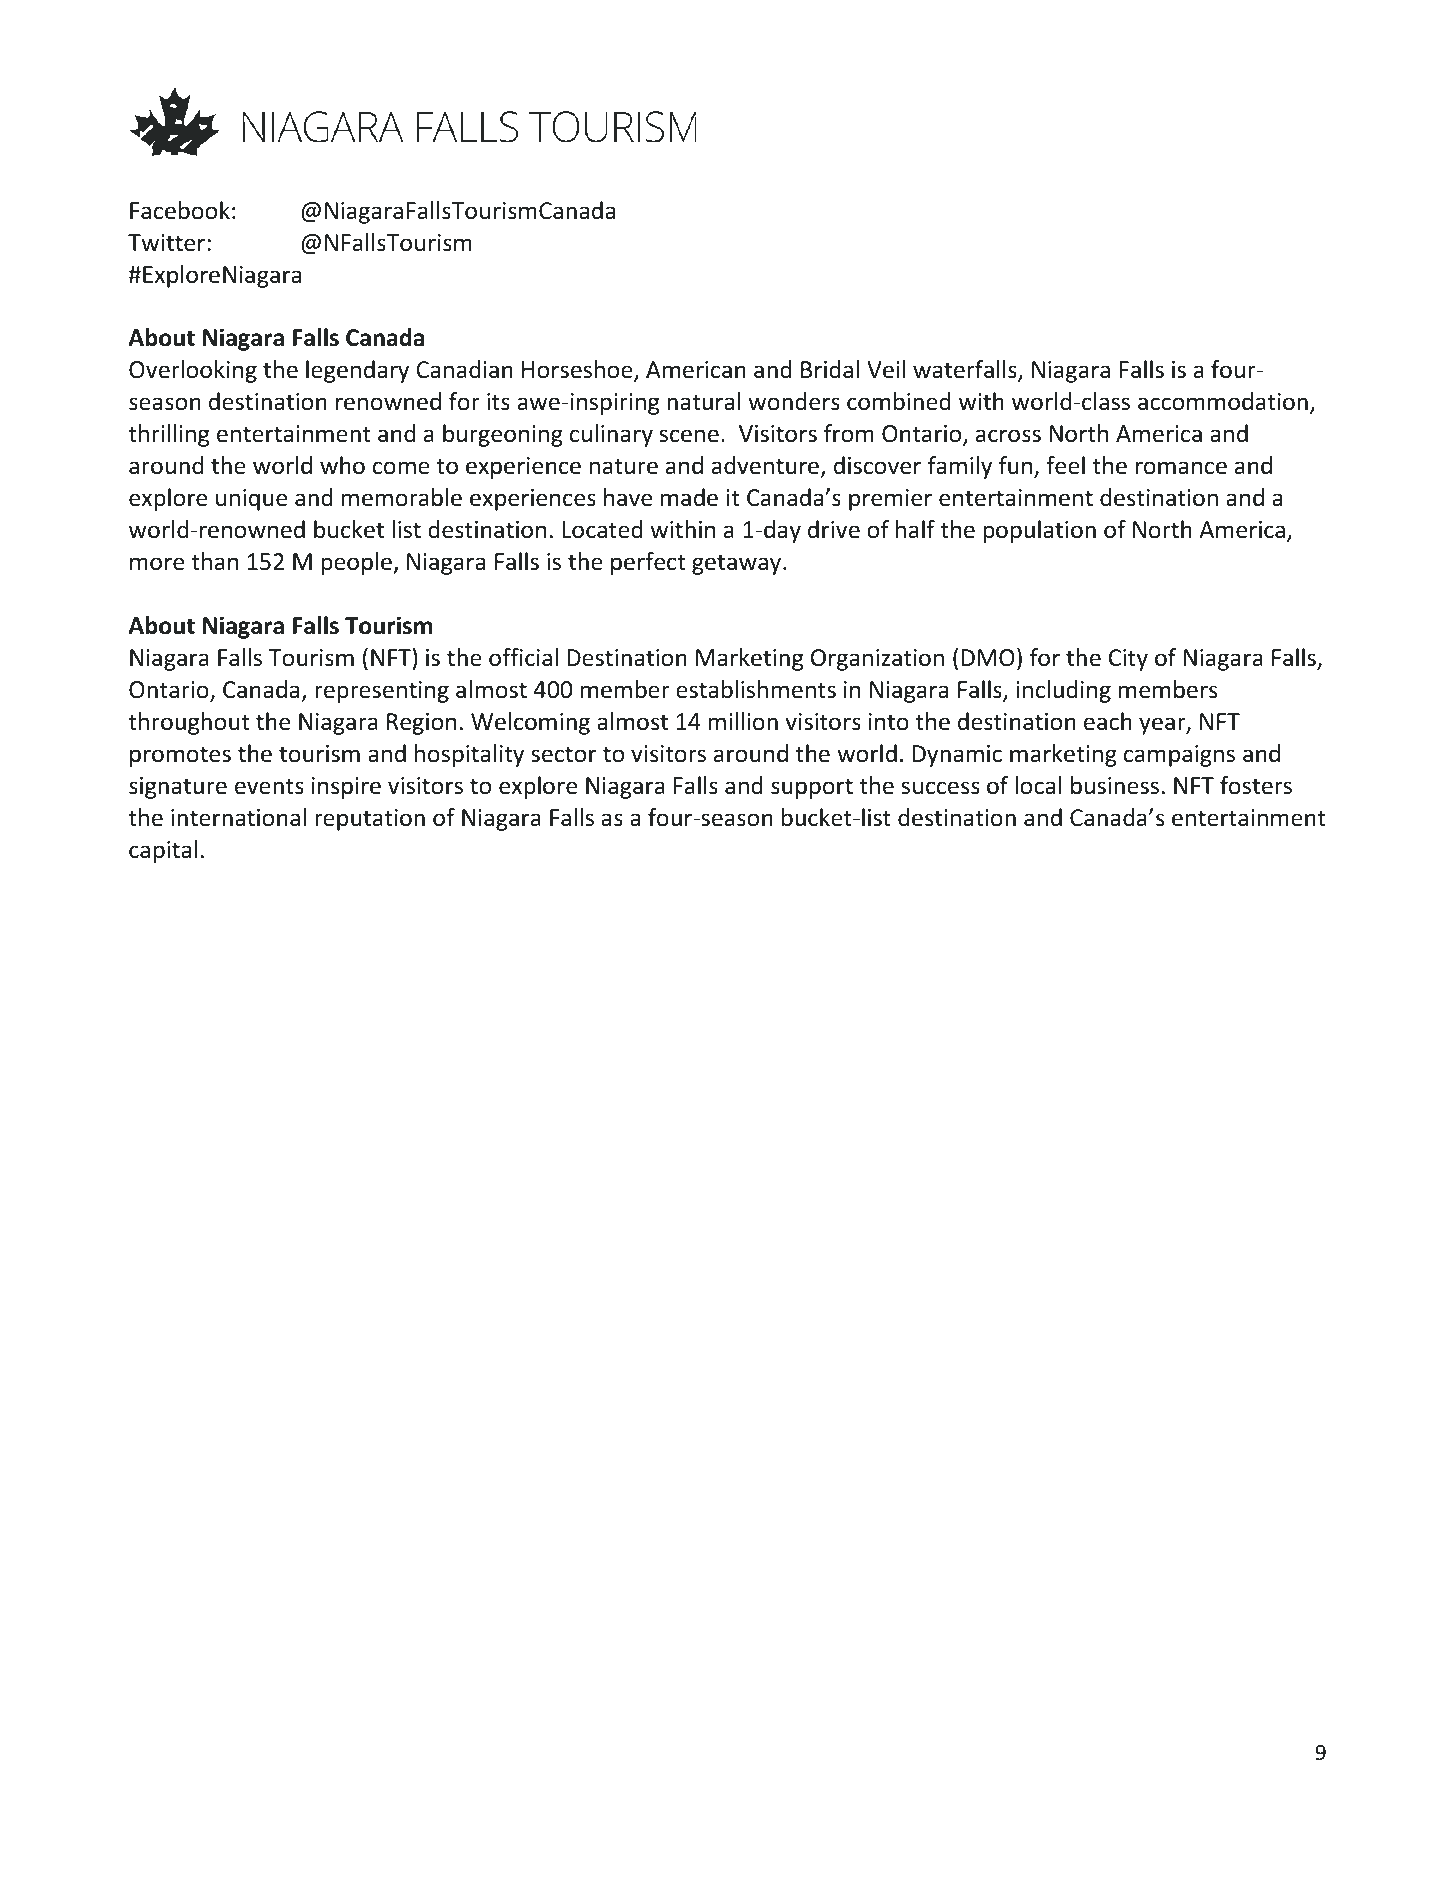 The width and height of the image is (1455, 1883). Describe the element at coordinates (1039, 531) in the image. I see `population` at that location.
